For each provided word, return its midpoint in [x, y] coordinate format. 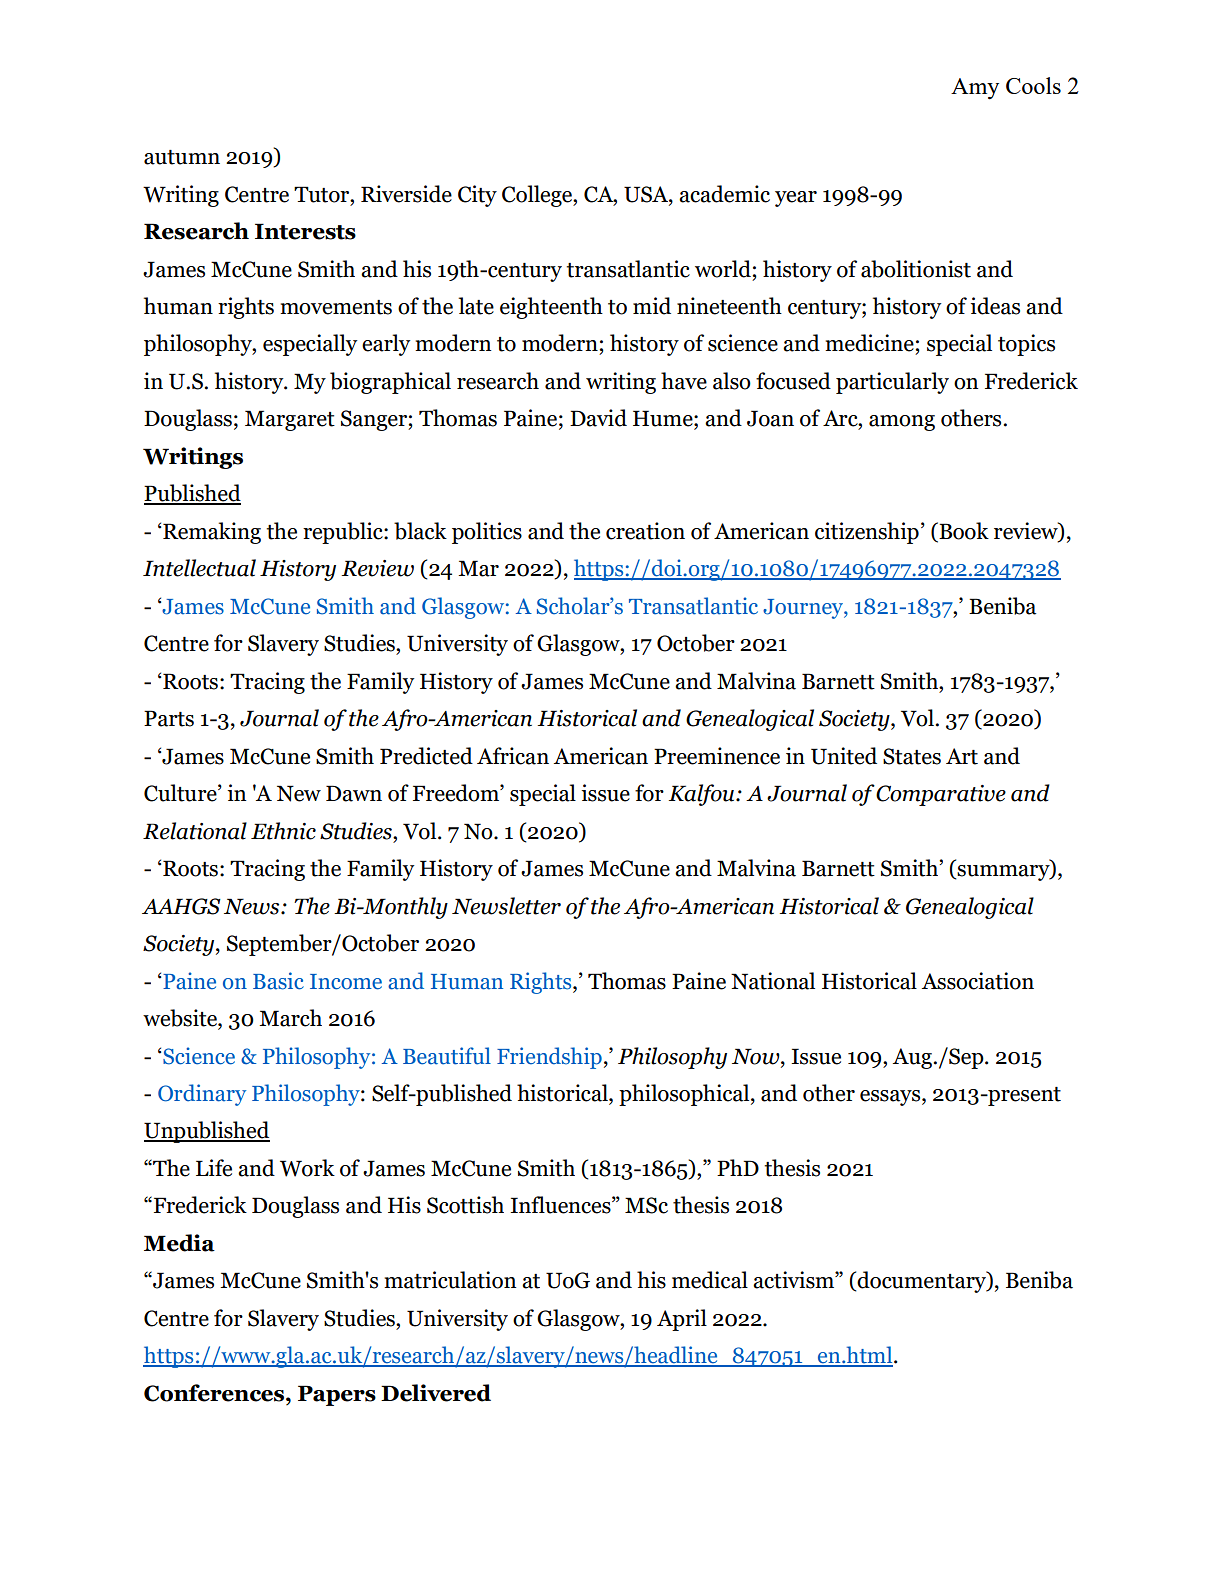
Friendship [549, 1058]
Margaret [290, 420]
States [912, 756]
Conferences [215, 1393]
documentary [922, 1282]
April [682, 1320]
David [598, 418]
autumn [182, 157]
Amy [975, 89]
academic [724, 194]
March [290, 1018]
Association [978, 981]
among [902, 423]
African [513, 756]
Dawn [354, 793]
